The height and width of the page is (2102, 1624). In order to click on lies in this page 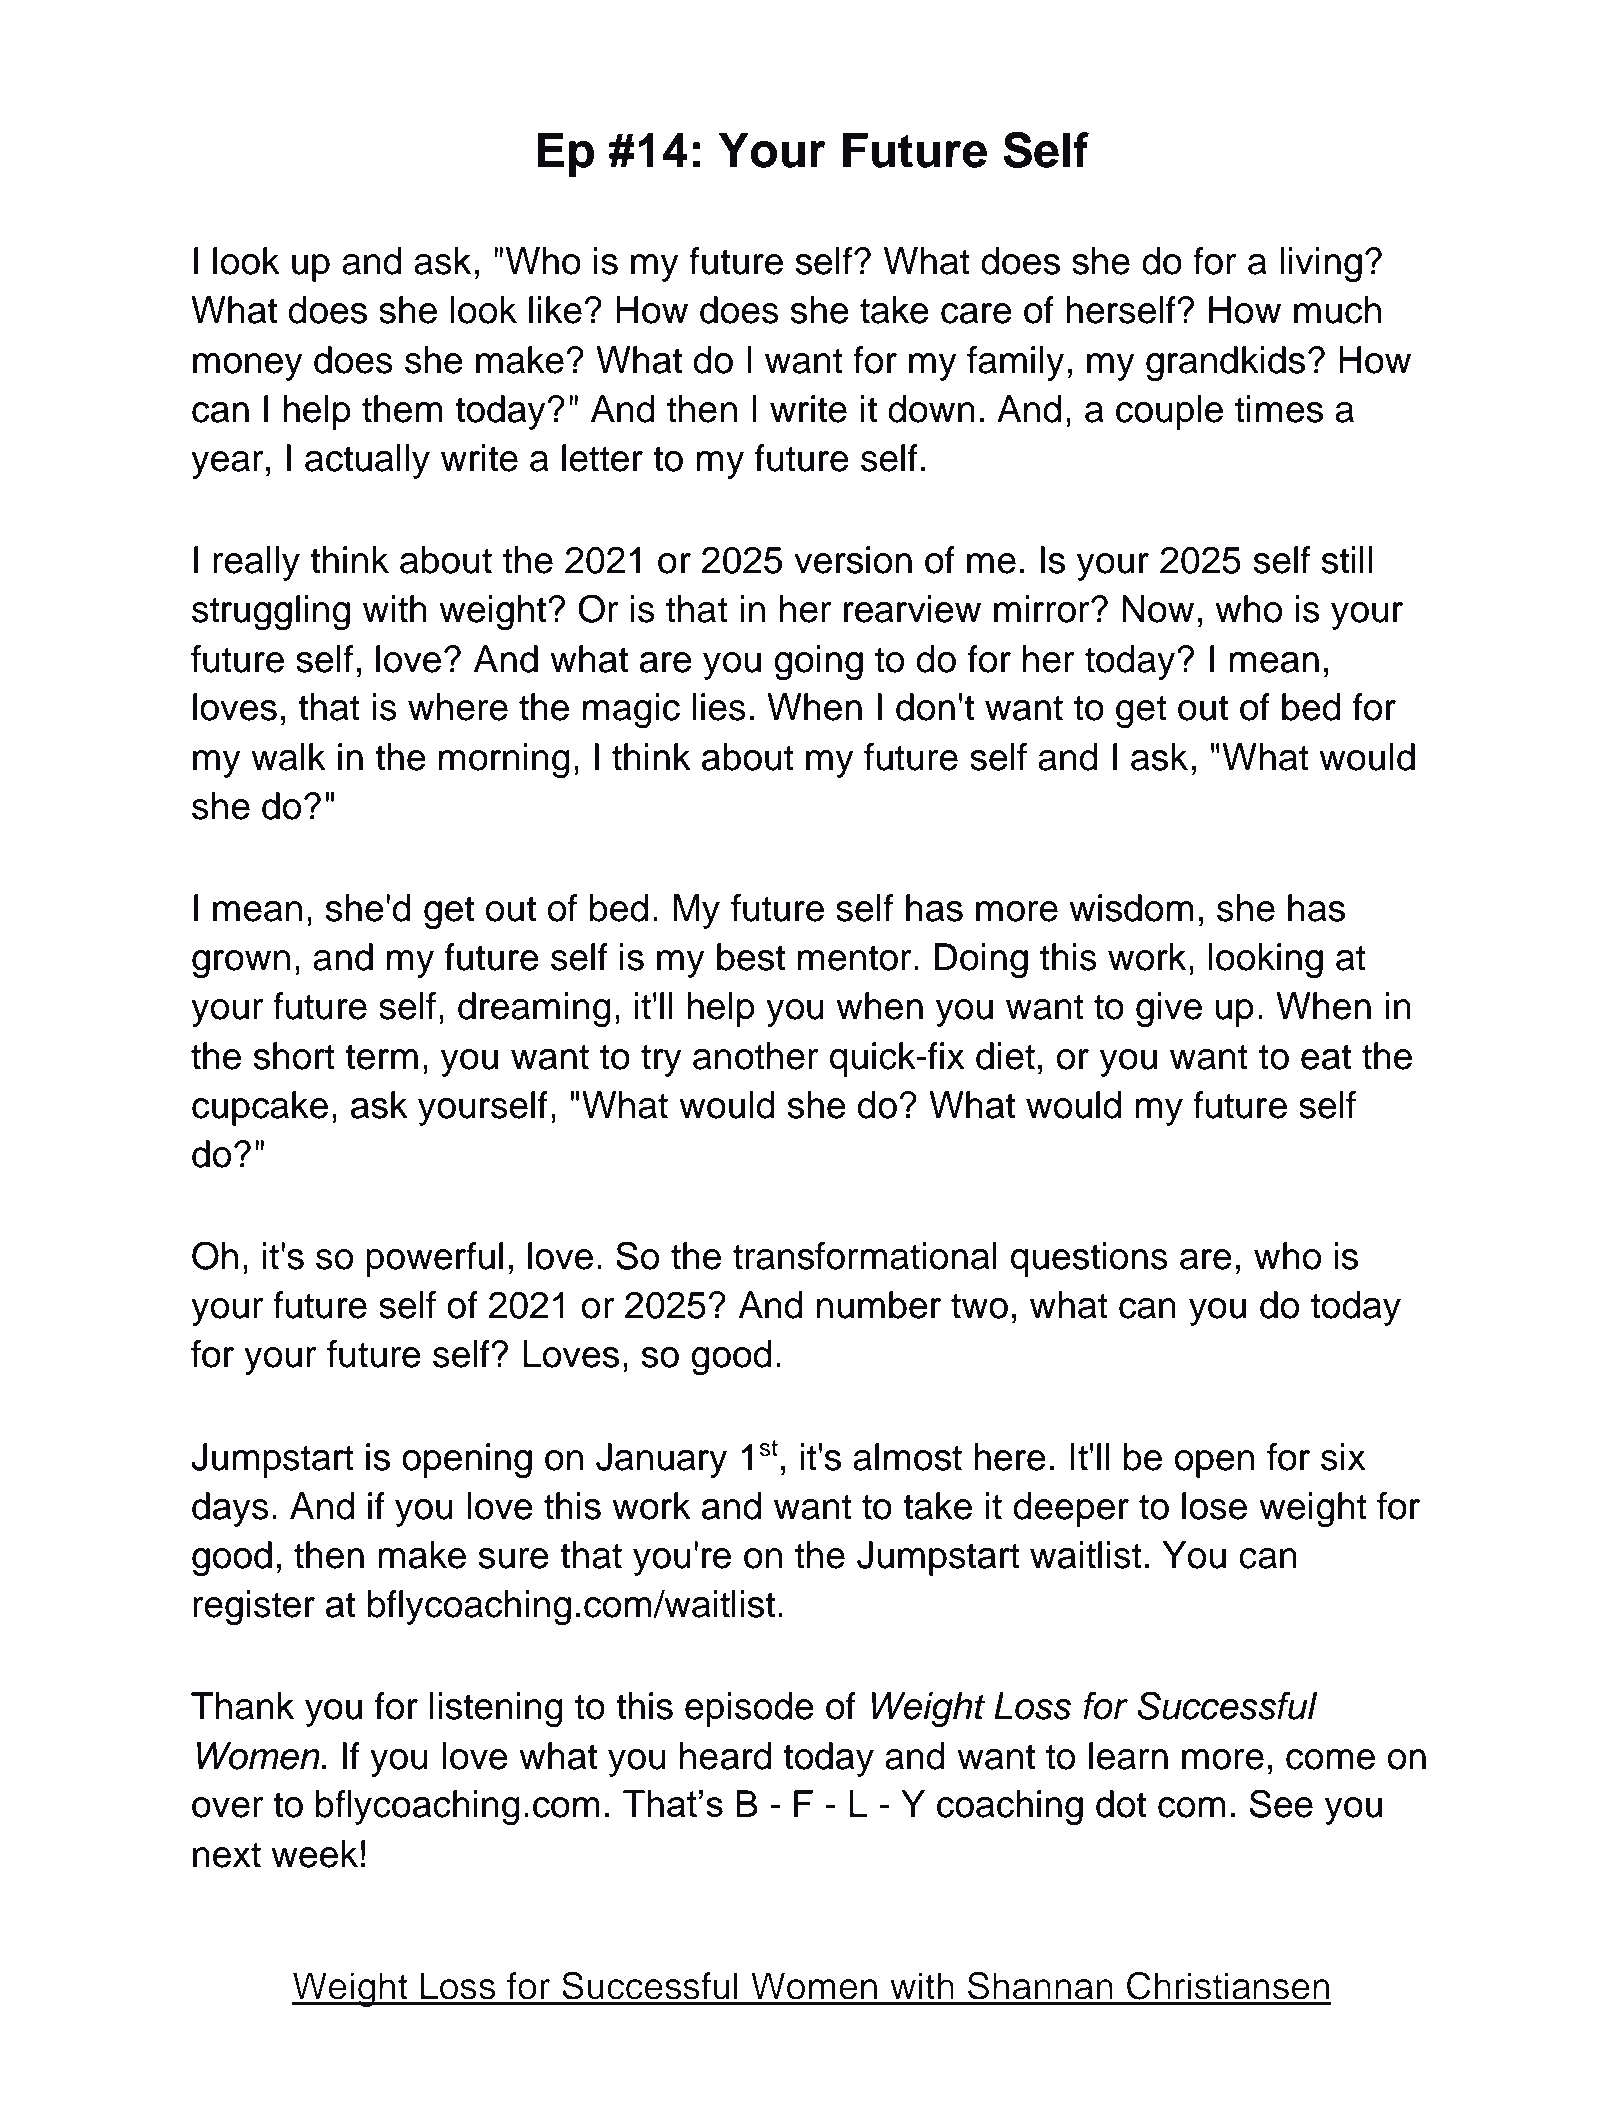, I will do `click(719, 707)`.
